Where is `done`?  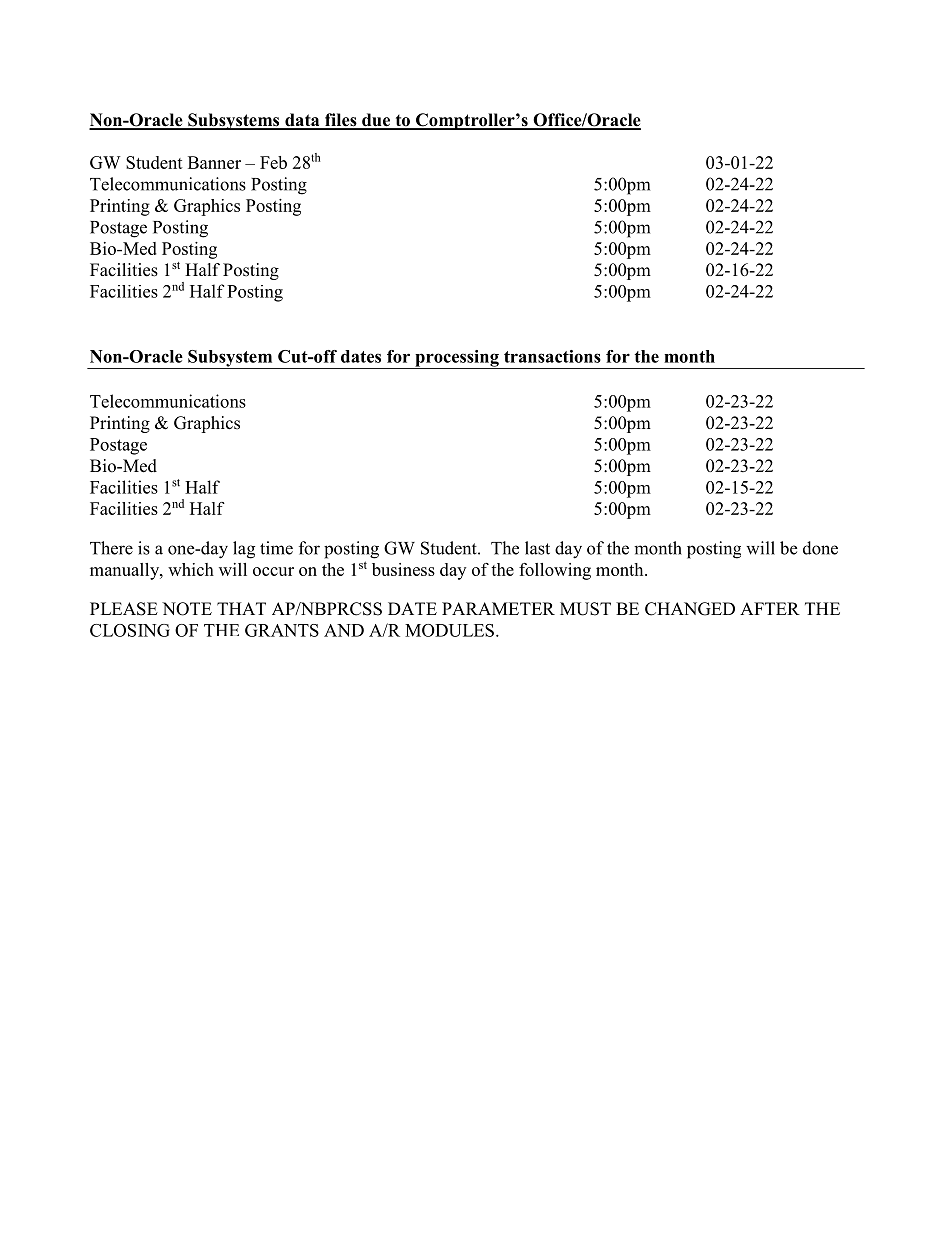
done is located at coordinates (820, 548).
